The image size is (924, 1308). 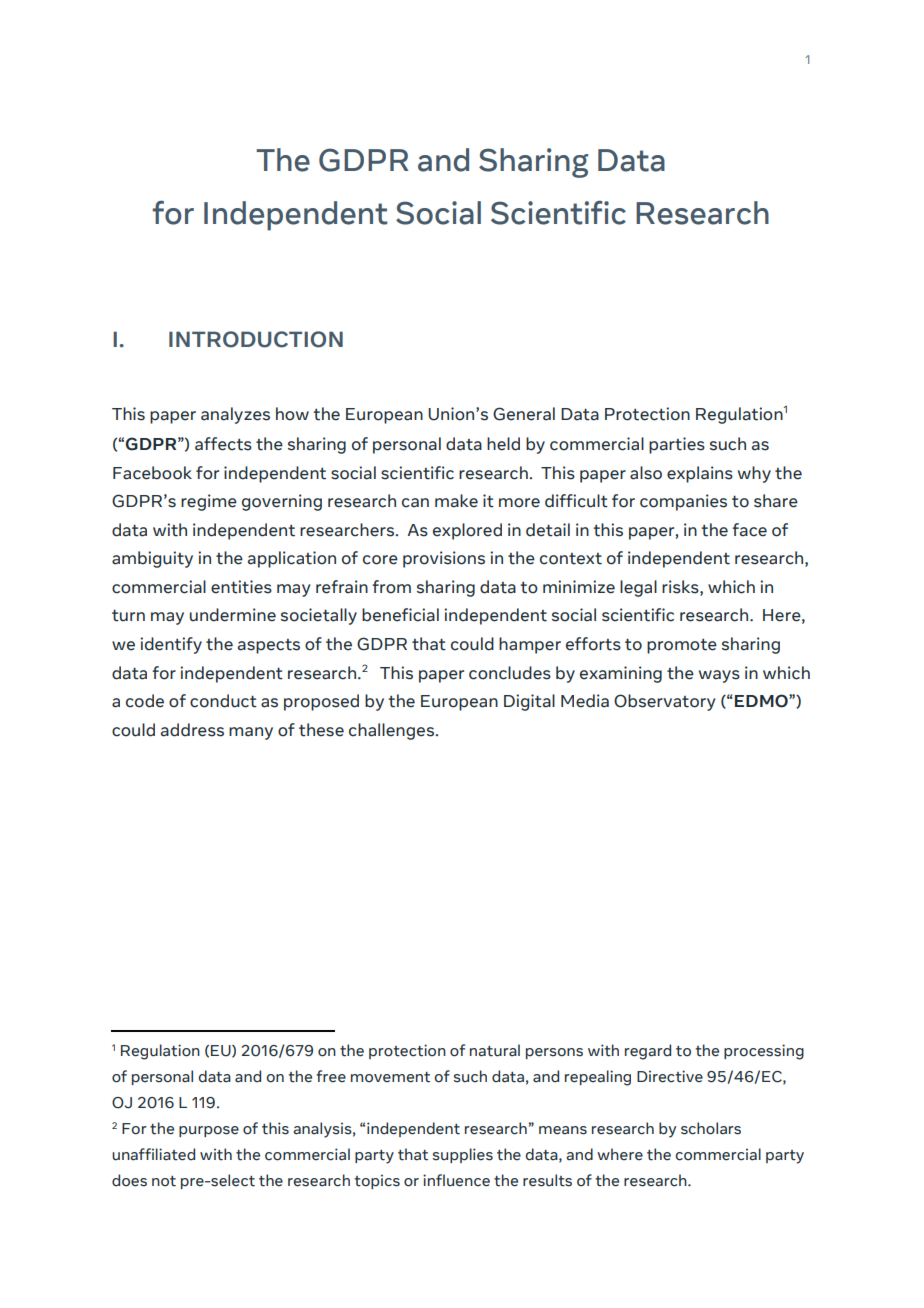 What do you see at coordinates (331, 1076) in the screenshot?
I see `free` at bounding box center [331, 1076].
